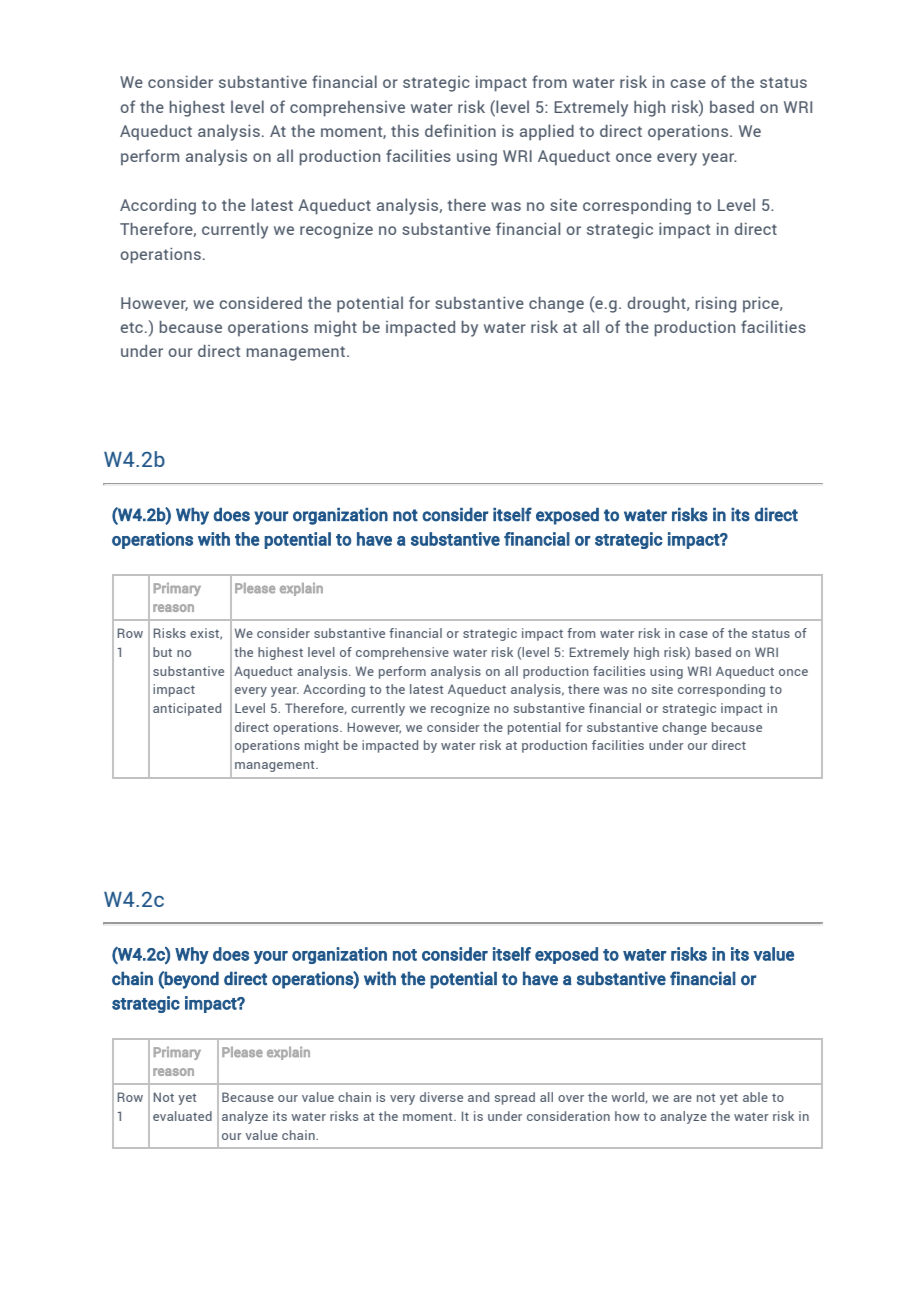 Image resolution: width=924 pixels, height=1308 pixels. Describe the element at coordinates (715, 305) in the page. I see `rising` at that location.
